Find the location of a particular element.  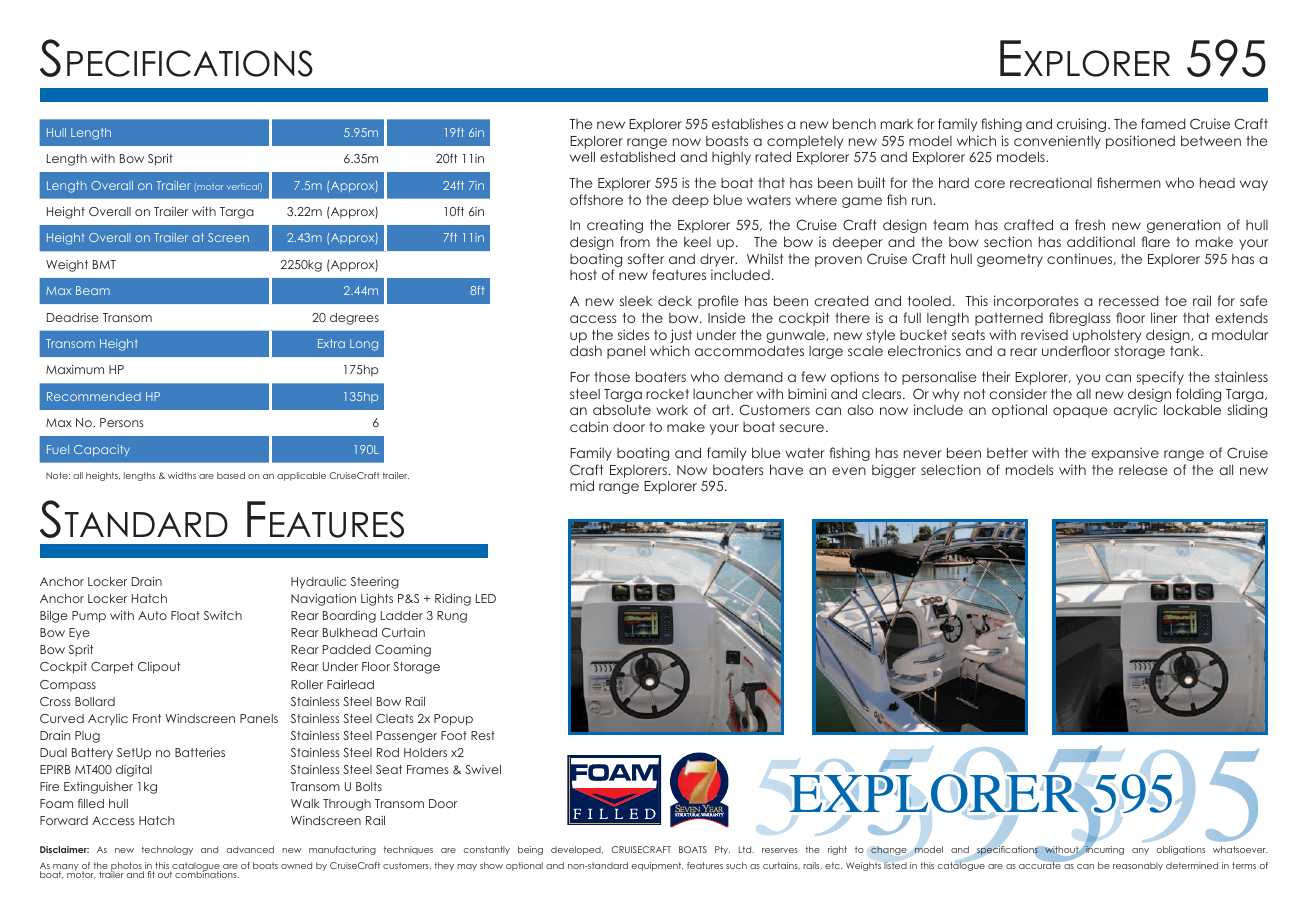

fibreglass is located at coordinates (1079, 319).
